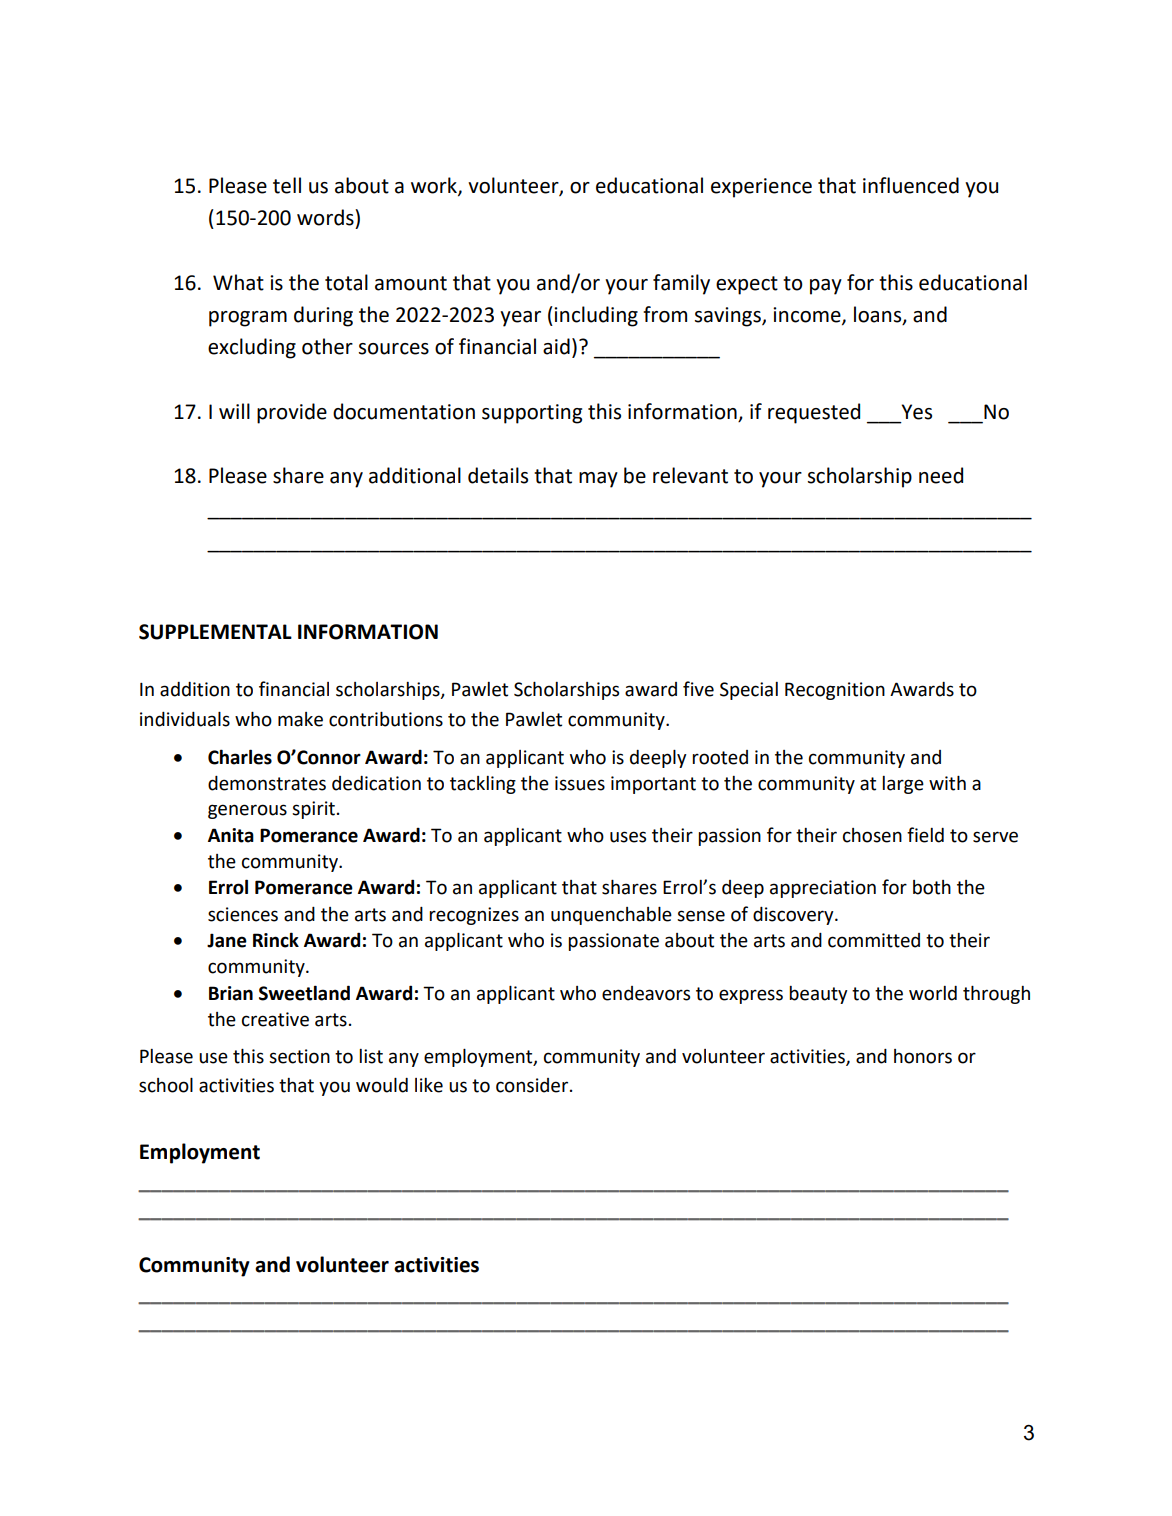 The width and height of the document is (1172, 1516). I want to click on will, so click(234, 411).
